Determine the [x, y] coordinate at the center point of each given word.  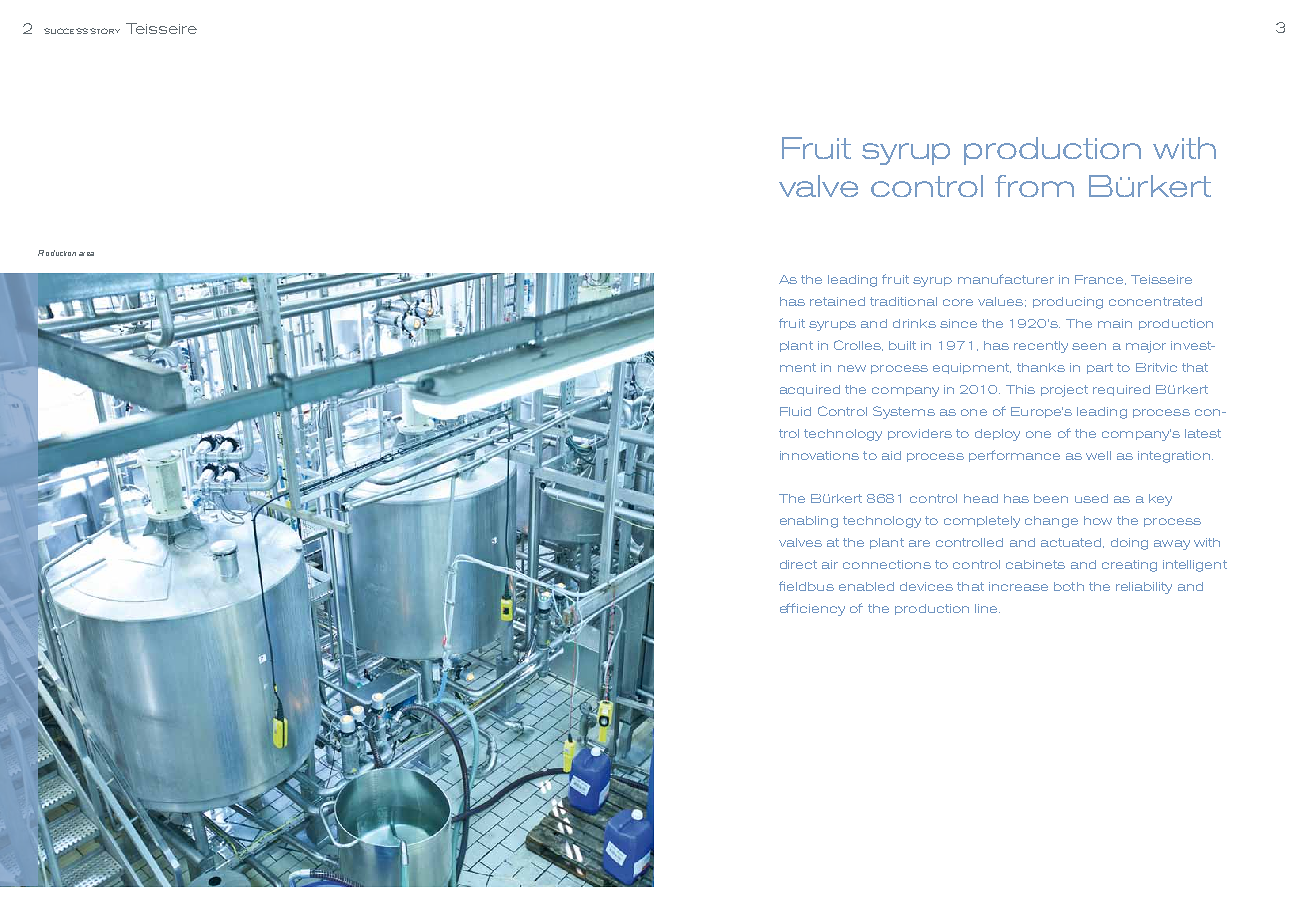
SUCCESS [66, 31]
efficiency [812, 609]
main [1115, 323]
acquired [810, 390]
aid [891, 455]
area [86, 254]
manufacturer [1006, 279]
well [1098, 455]
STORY [105, 31]
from [1034, 186]
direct [798, 564]
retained [837, 301]
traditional [903, 301]
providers [920, 434]
